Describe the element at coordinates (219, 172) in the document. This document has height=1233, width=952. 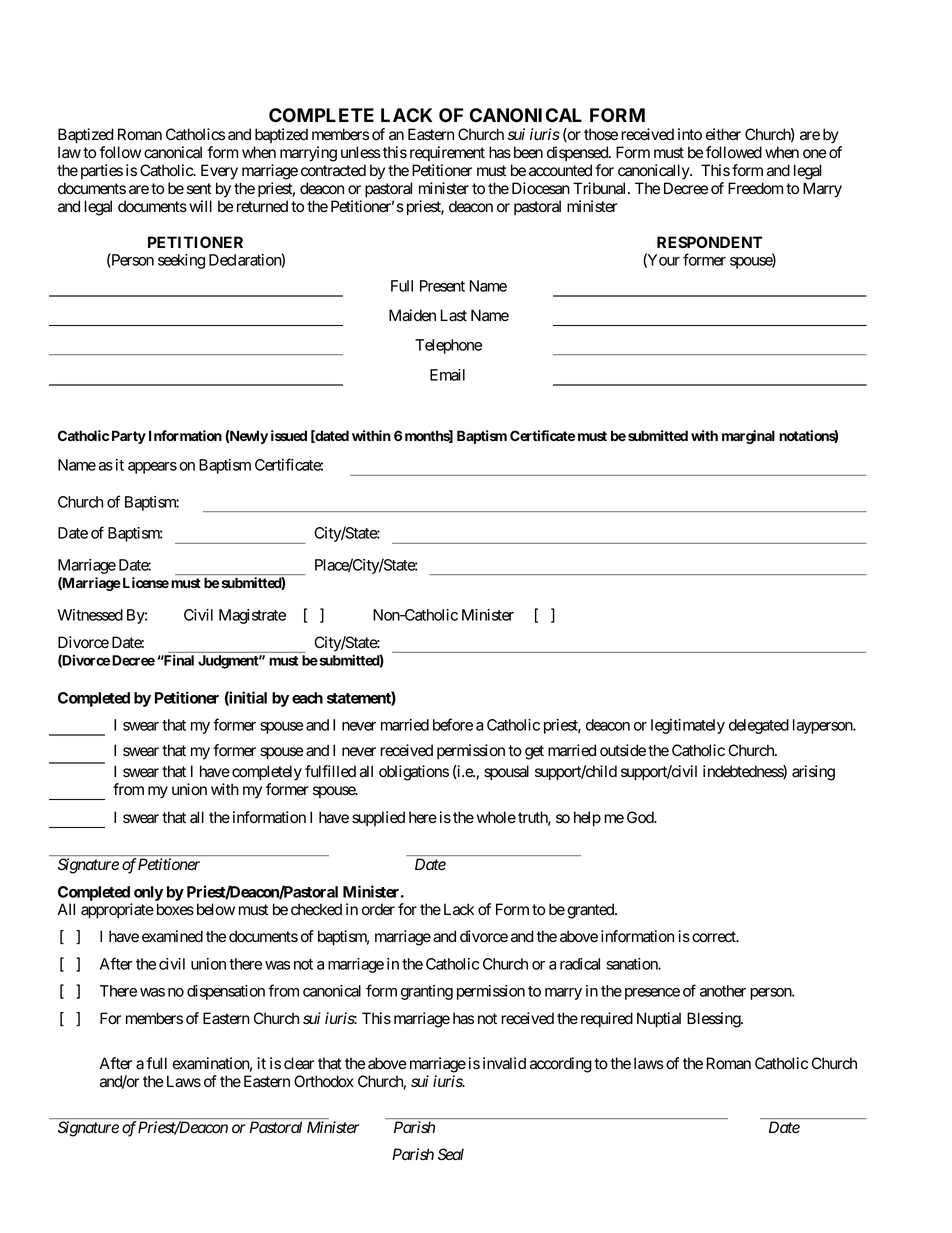
I see `Every` at that location.
